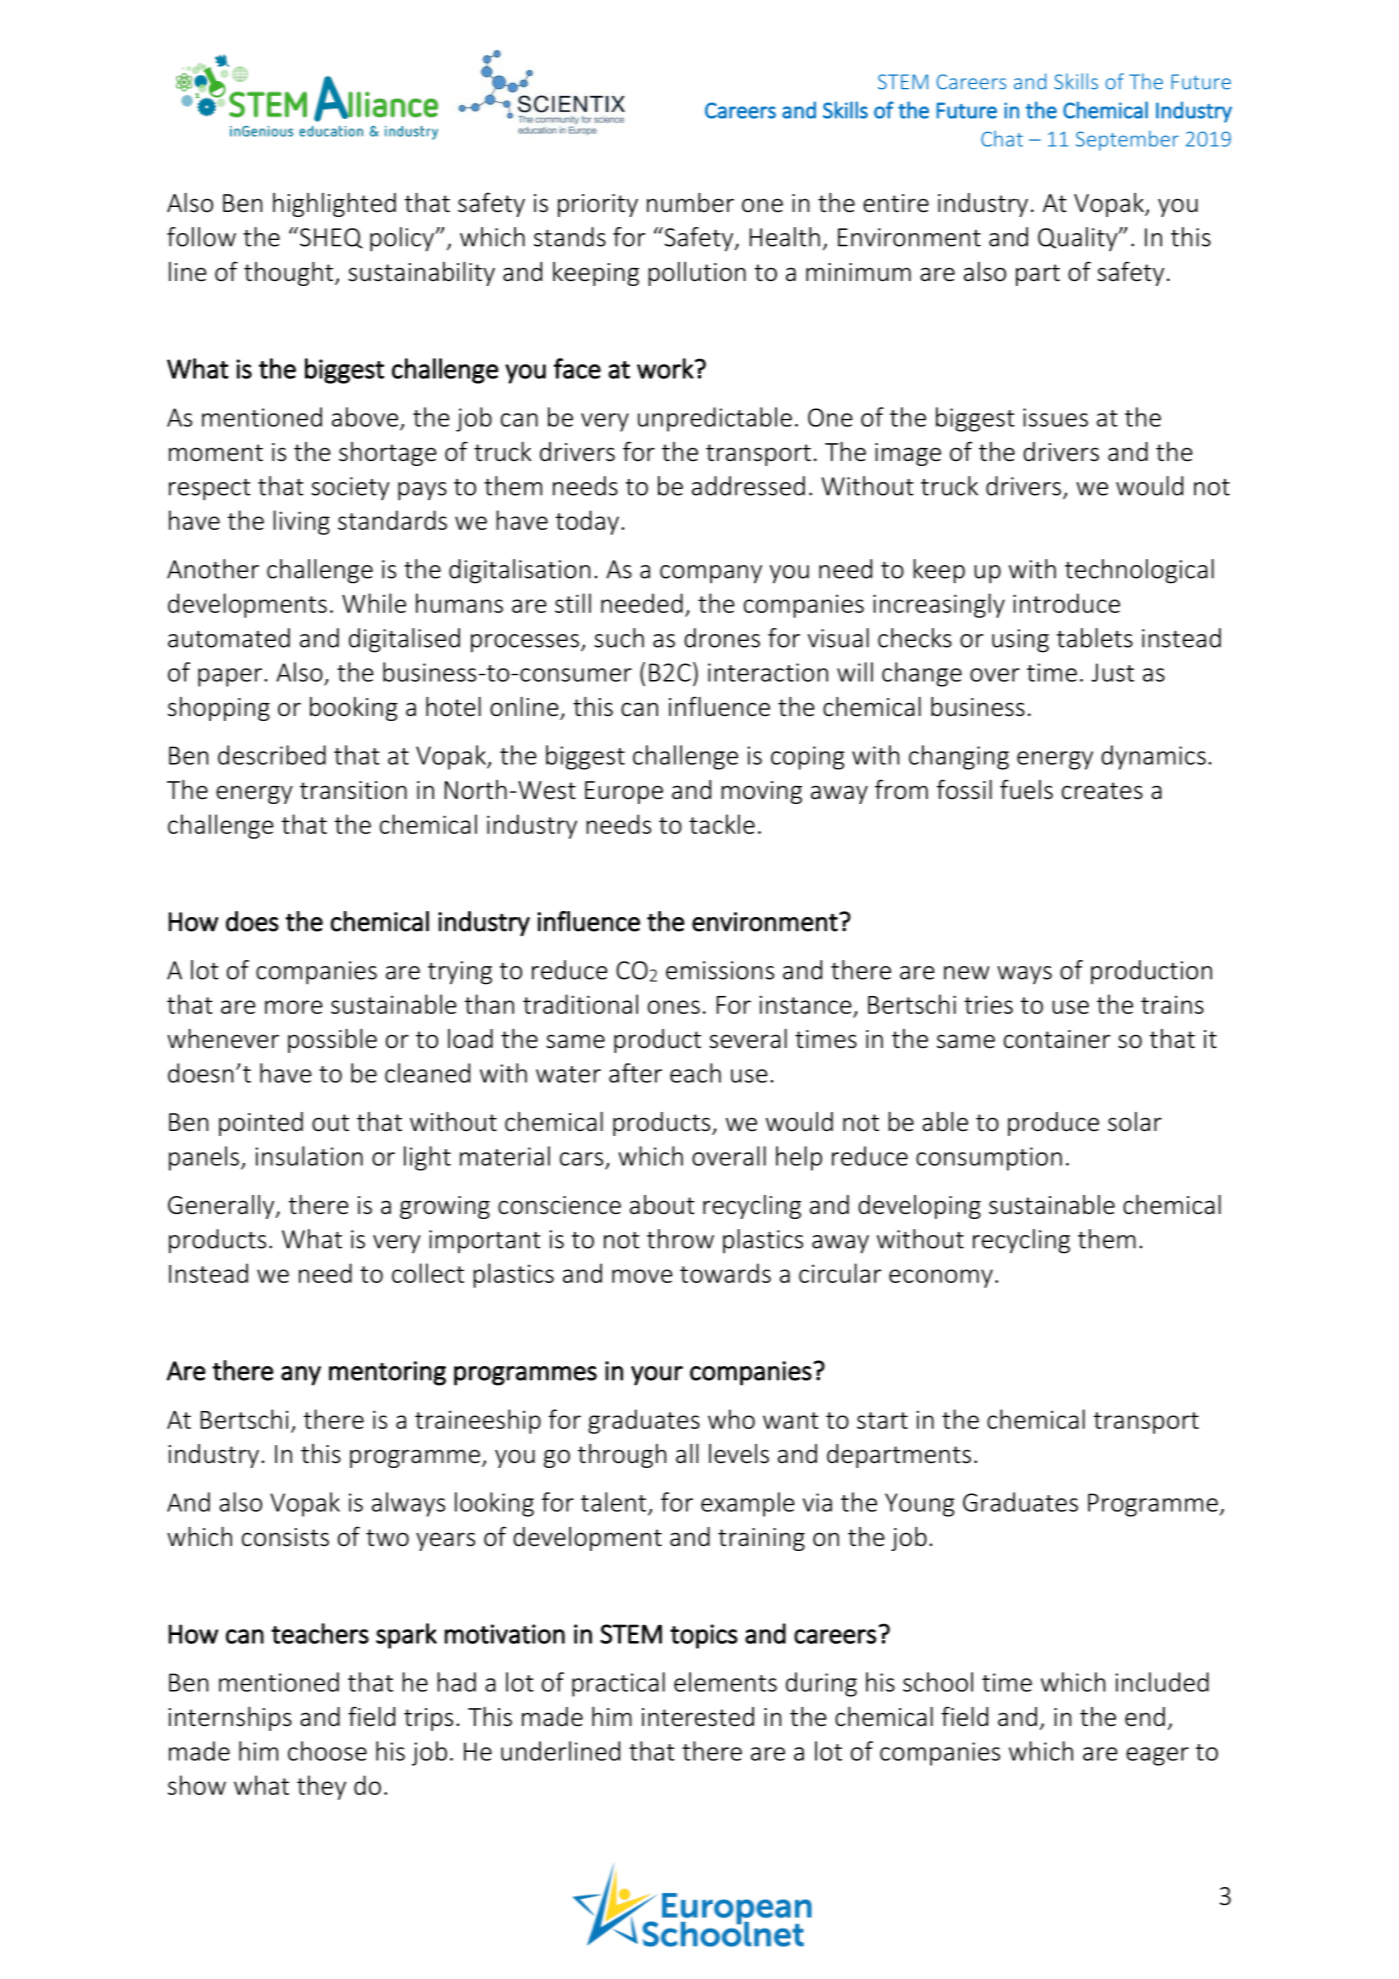 The width and height of the screenshot is (1399, 1979). I want to click on throw, so click(680, 1239).
